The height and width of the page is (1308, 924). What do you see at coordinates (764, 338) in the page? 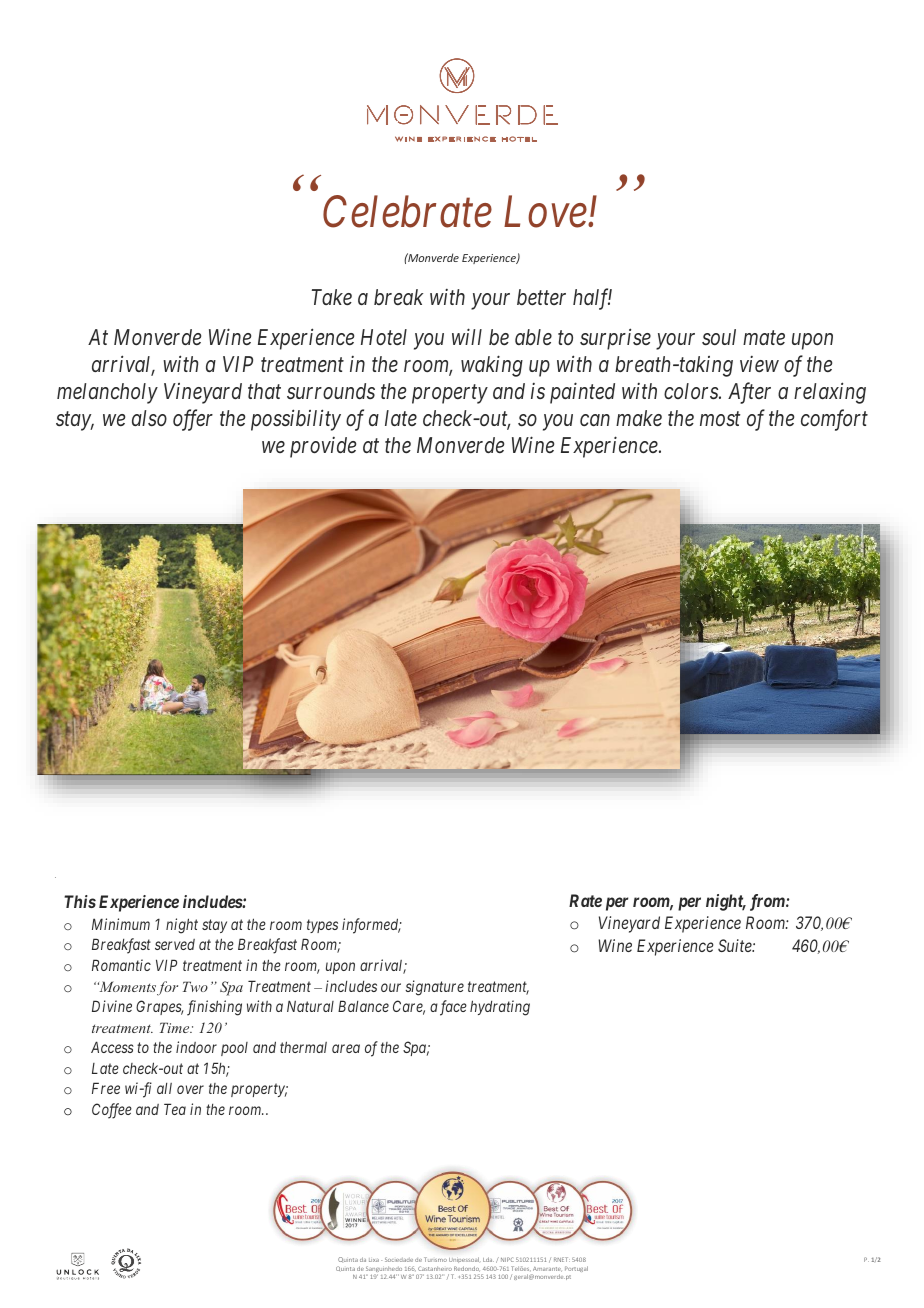
I see `mate` at bounding box center [764, 338].
